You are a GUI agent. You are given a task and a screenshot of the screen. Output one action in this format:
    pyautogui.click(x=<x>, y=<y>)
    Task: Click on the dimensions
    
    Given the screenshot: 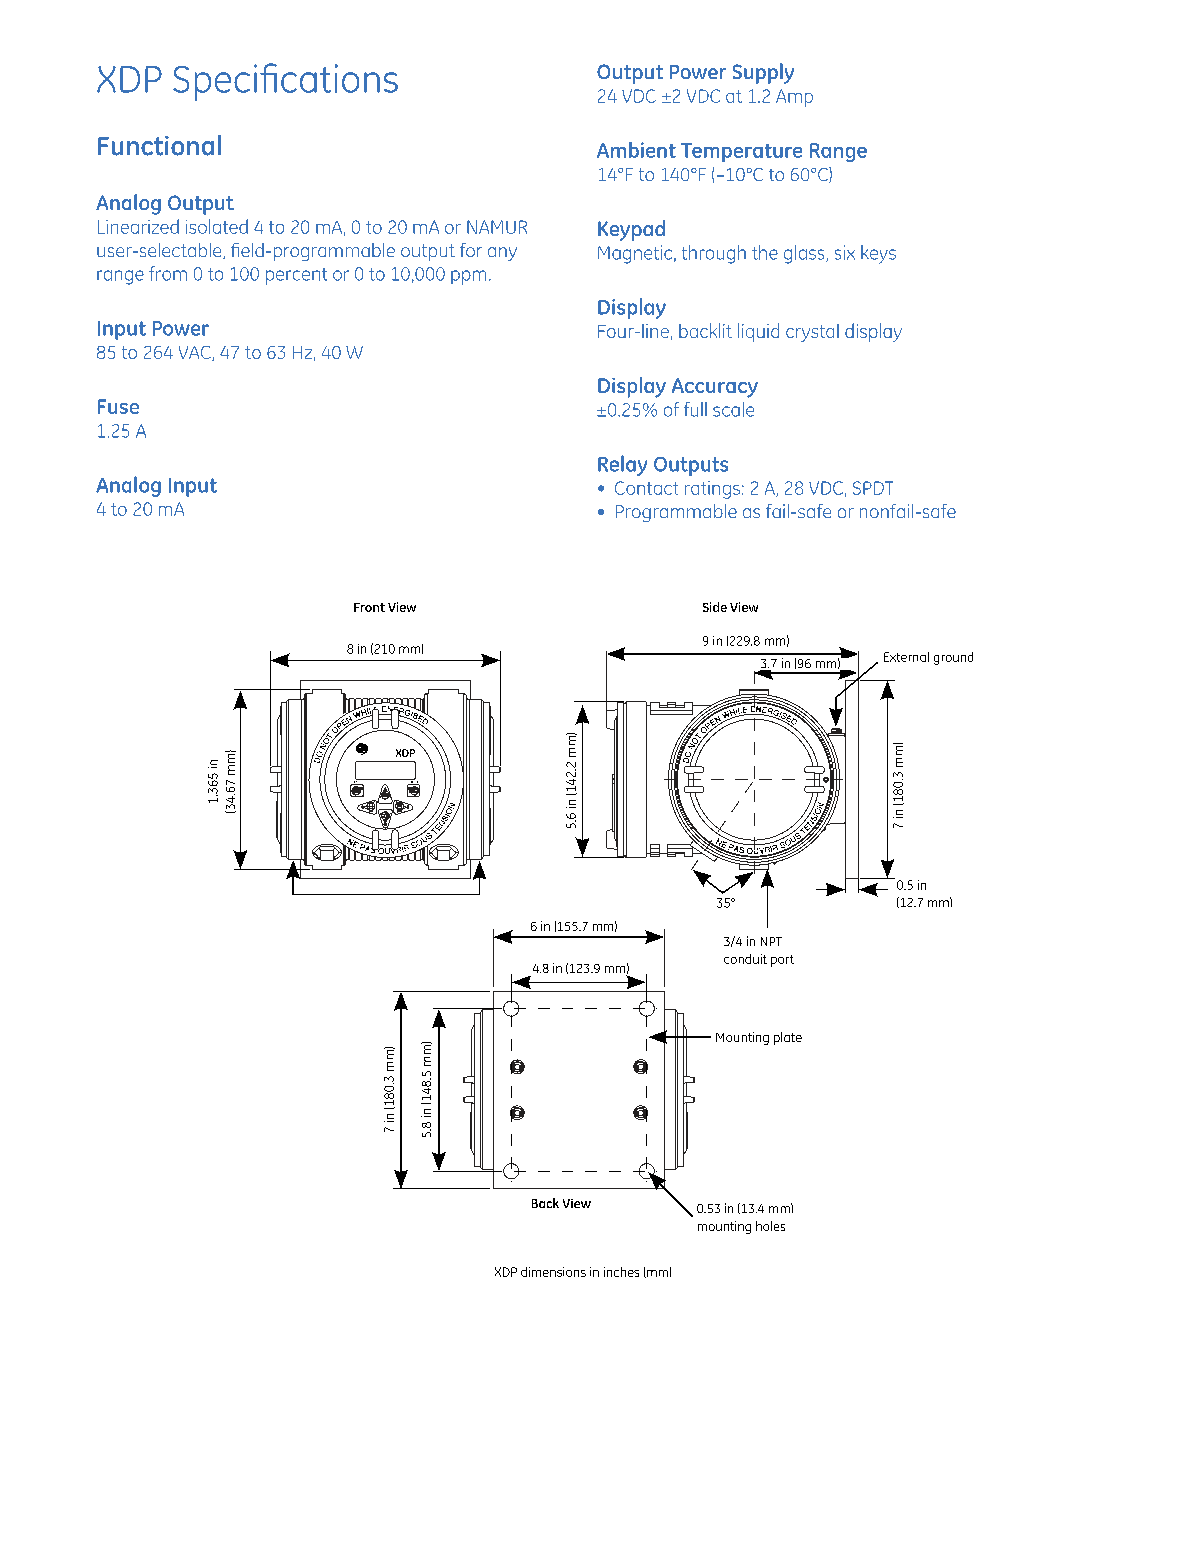 What is the action you would take?
    pyautogui.click(x=553, y=1272)
